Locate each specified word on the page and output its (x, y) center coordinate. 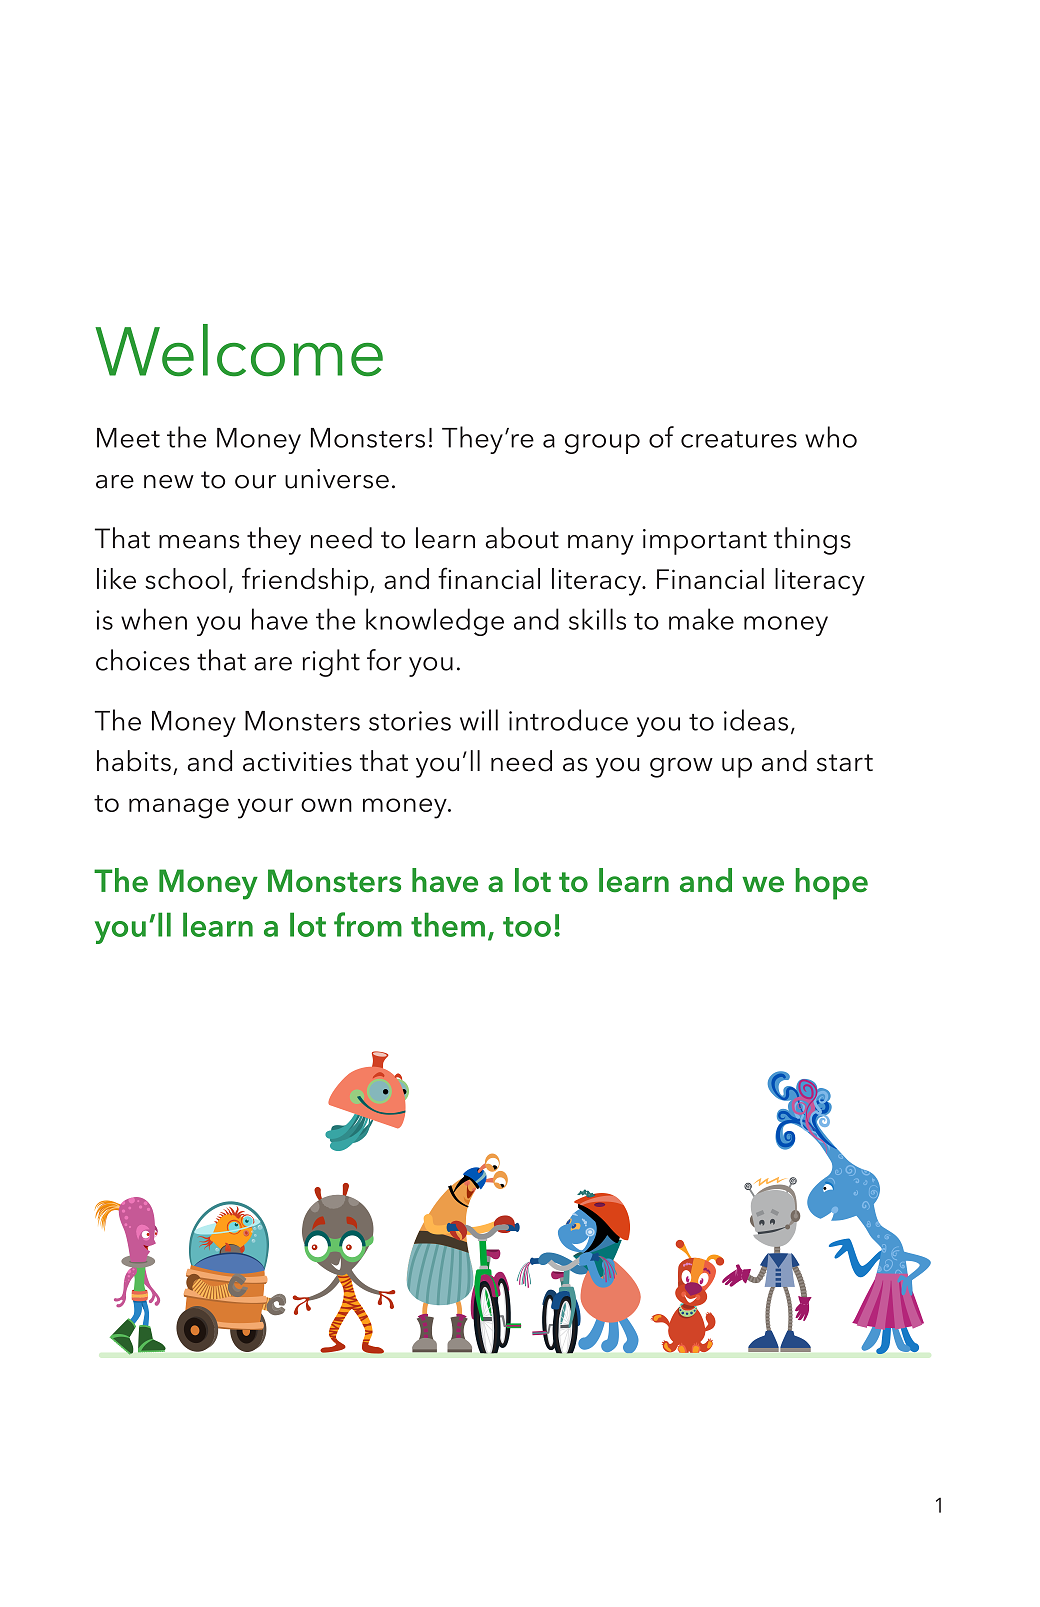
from (368, 924)
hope (831, 884)
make (701, 619)
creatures (739, 439)
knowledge (435, 622)
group (602, 444)
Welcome (239, 350)
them (448, 924)
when (154, 619)
